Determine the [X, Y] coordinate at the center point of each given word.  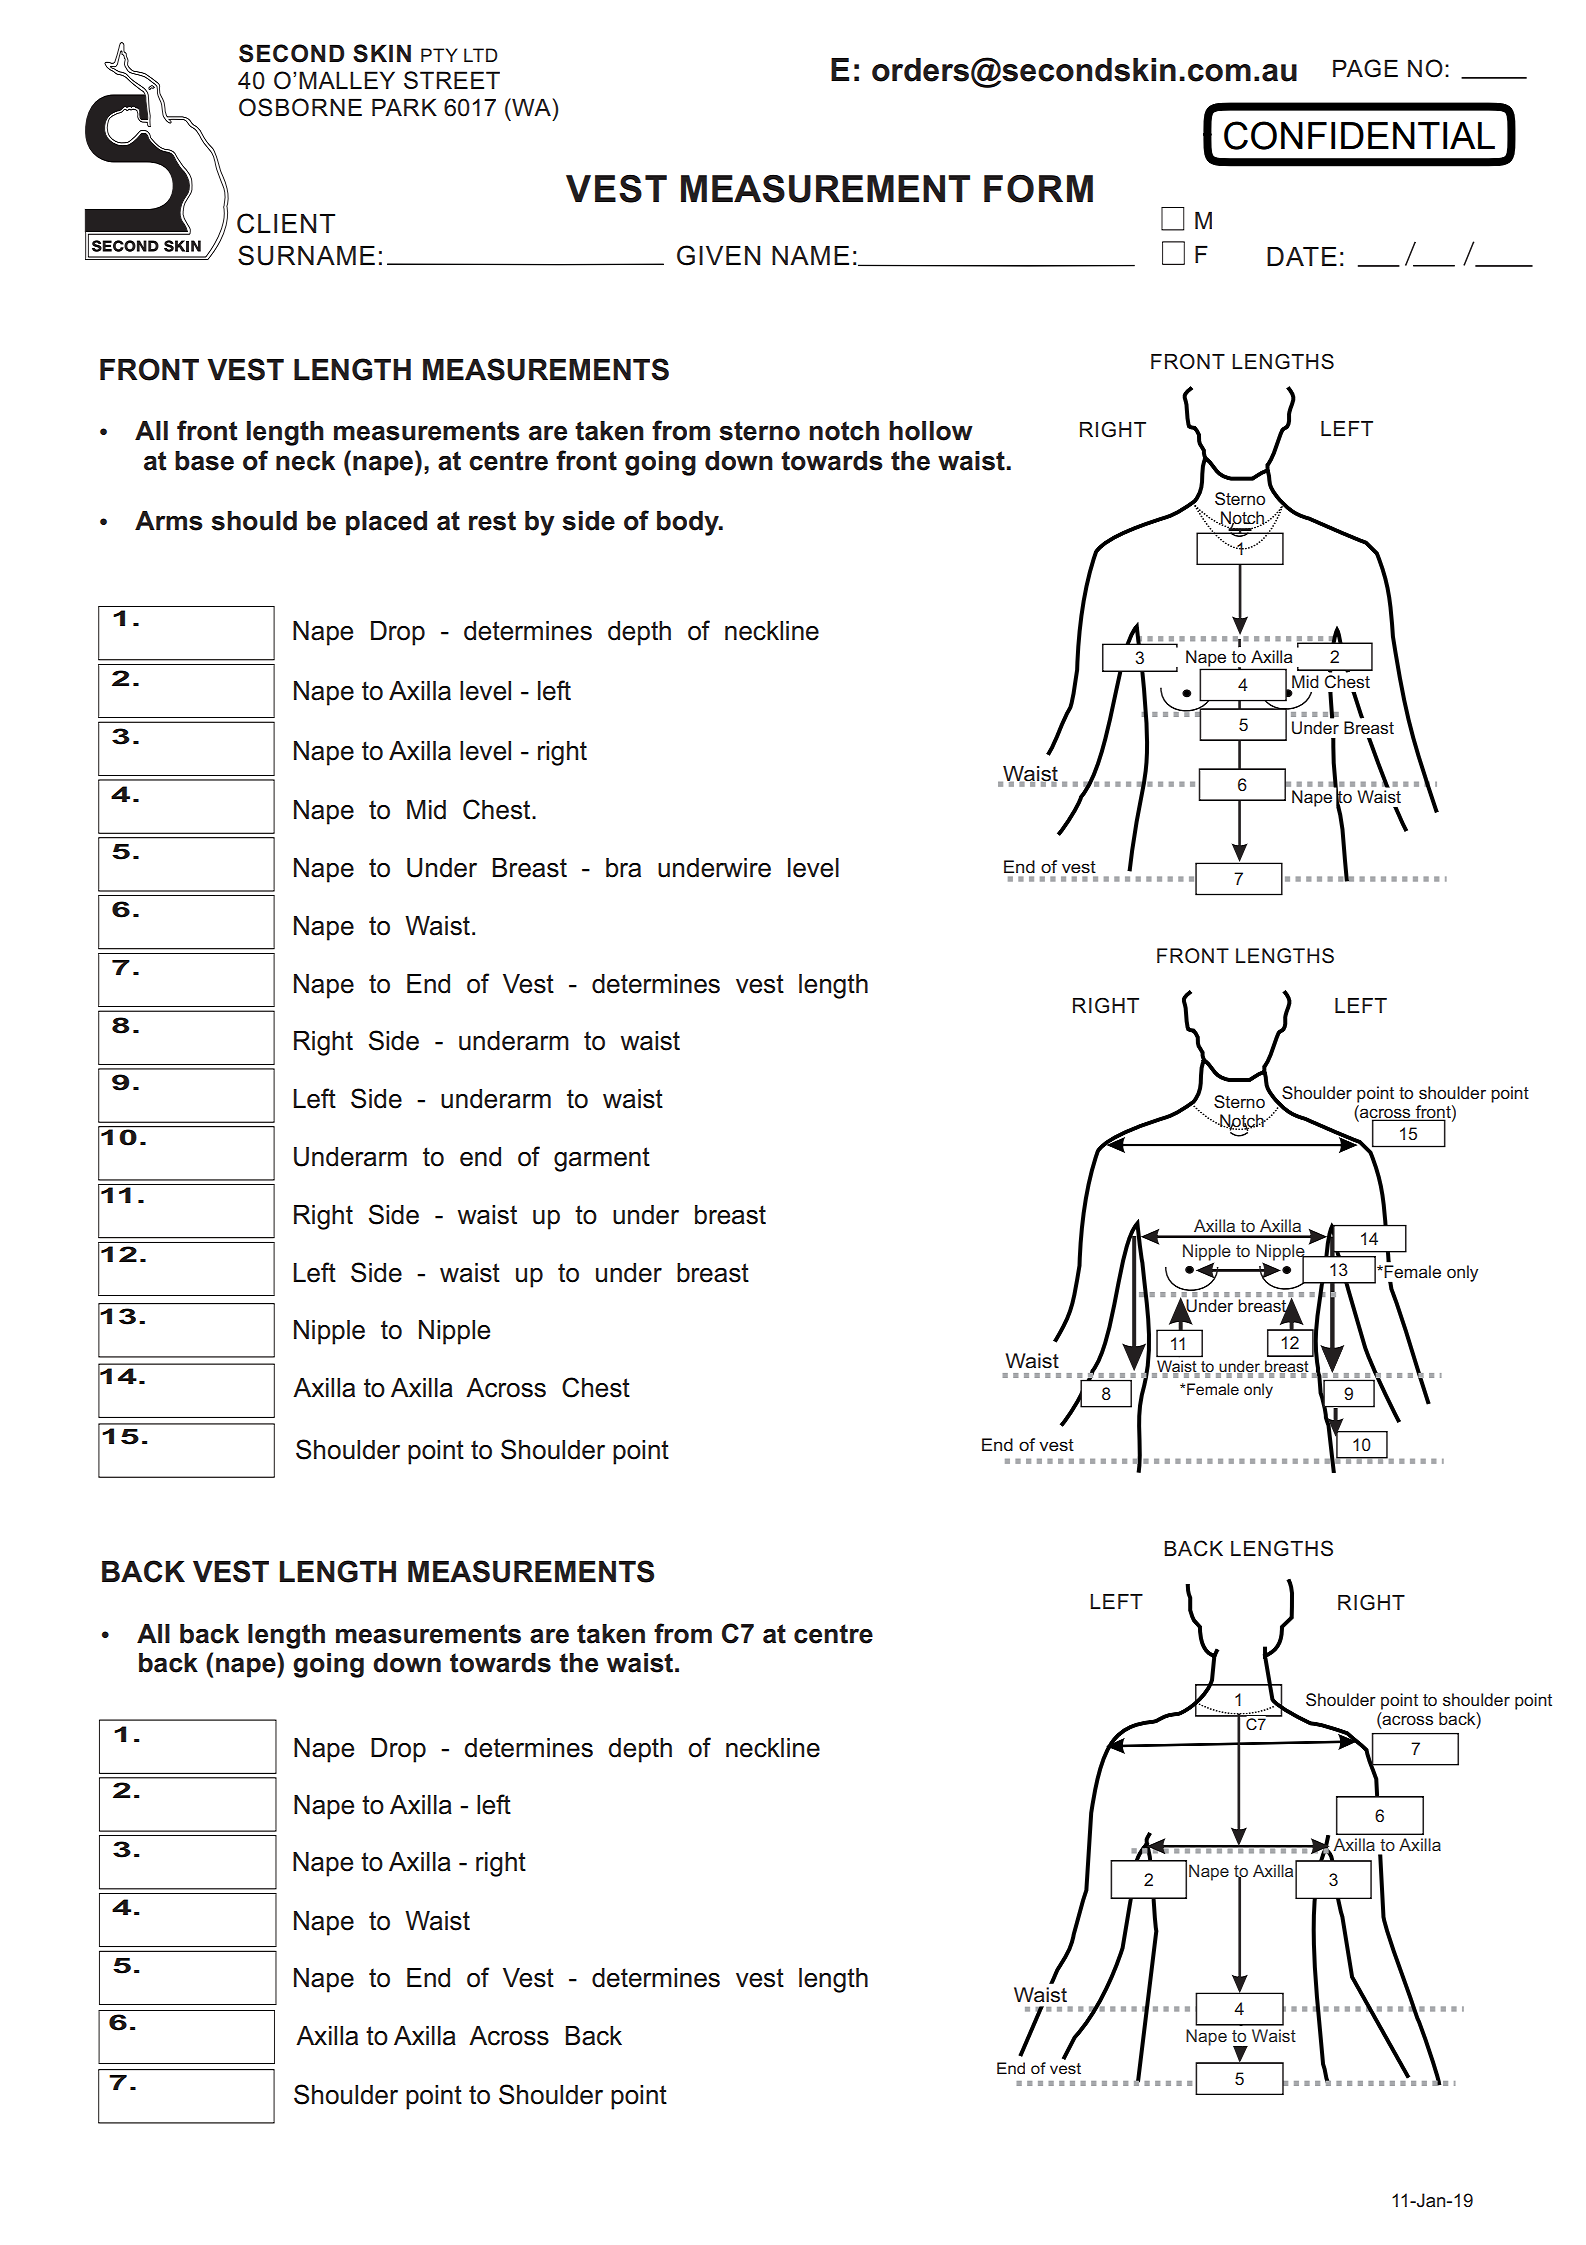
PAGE [1365, 68]
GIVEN [718, 255]
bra [623, 868]
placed [386, 523]
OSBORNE [300, 107]
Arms [169, 521]
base [204, 461]
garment [602, 1159]
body [689, 523]
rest [492, 521]
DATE [1302, 256]
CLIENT [286, 223]
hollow [931, 431]
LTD [481, 55]
